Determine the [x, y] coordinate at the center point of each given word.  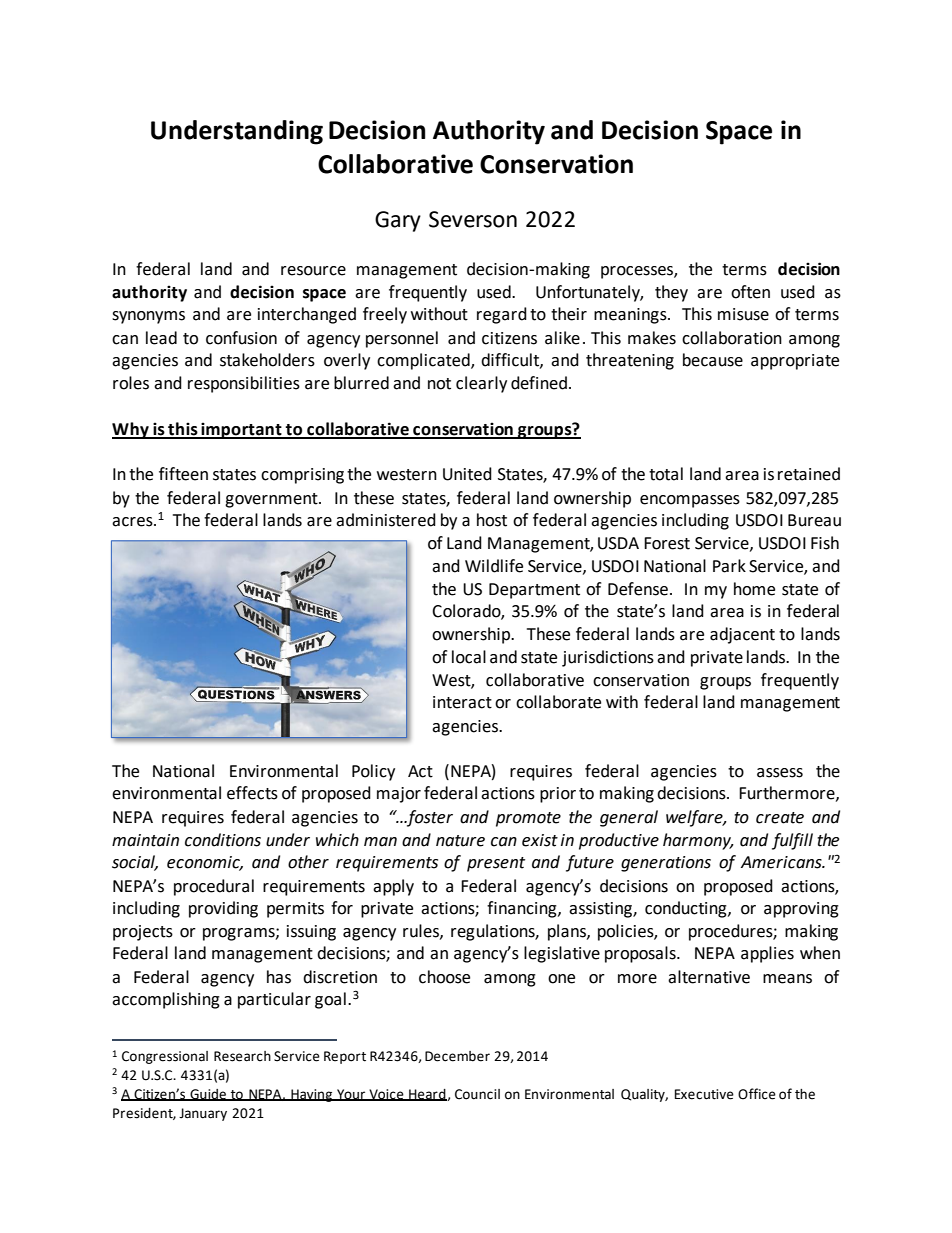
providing [223, 909]
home [754, 589]
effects [252, 793]
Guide [208, 1095]
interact [462, 702]
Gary [398, 221]
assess [780, 773]
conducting [687, 909]
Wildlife [494, 566]
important [241, 430]
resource [313, 271]
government [272, 500]
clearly [481, 384]
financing [523, 909]
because [713, 360]
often [750, 292]
